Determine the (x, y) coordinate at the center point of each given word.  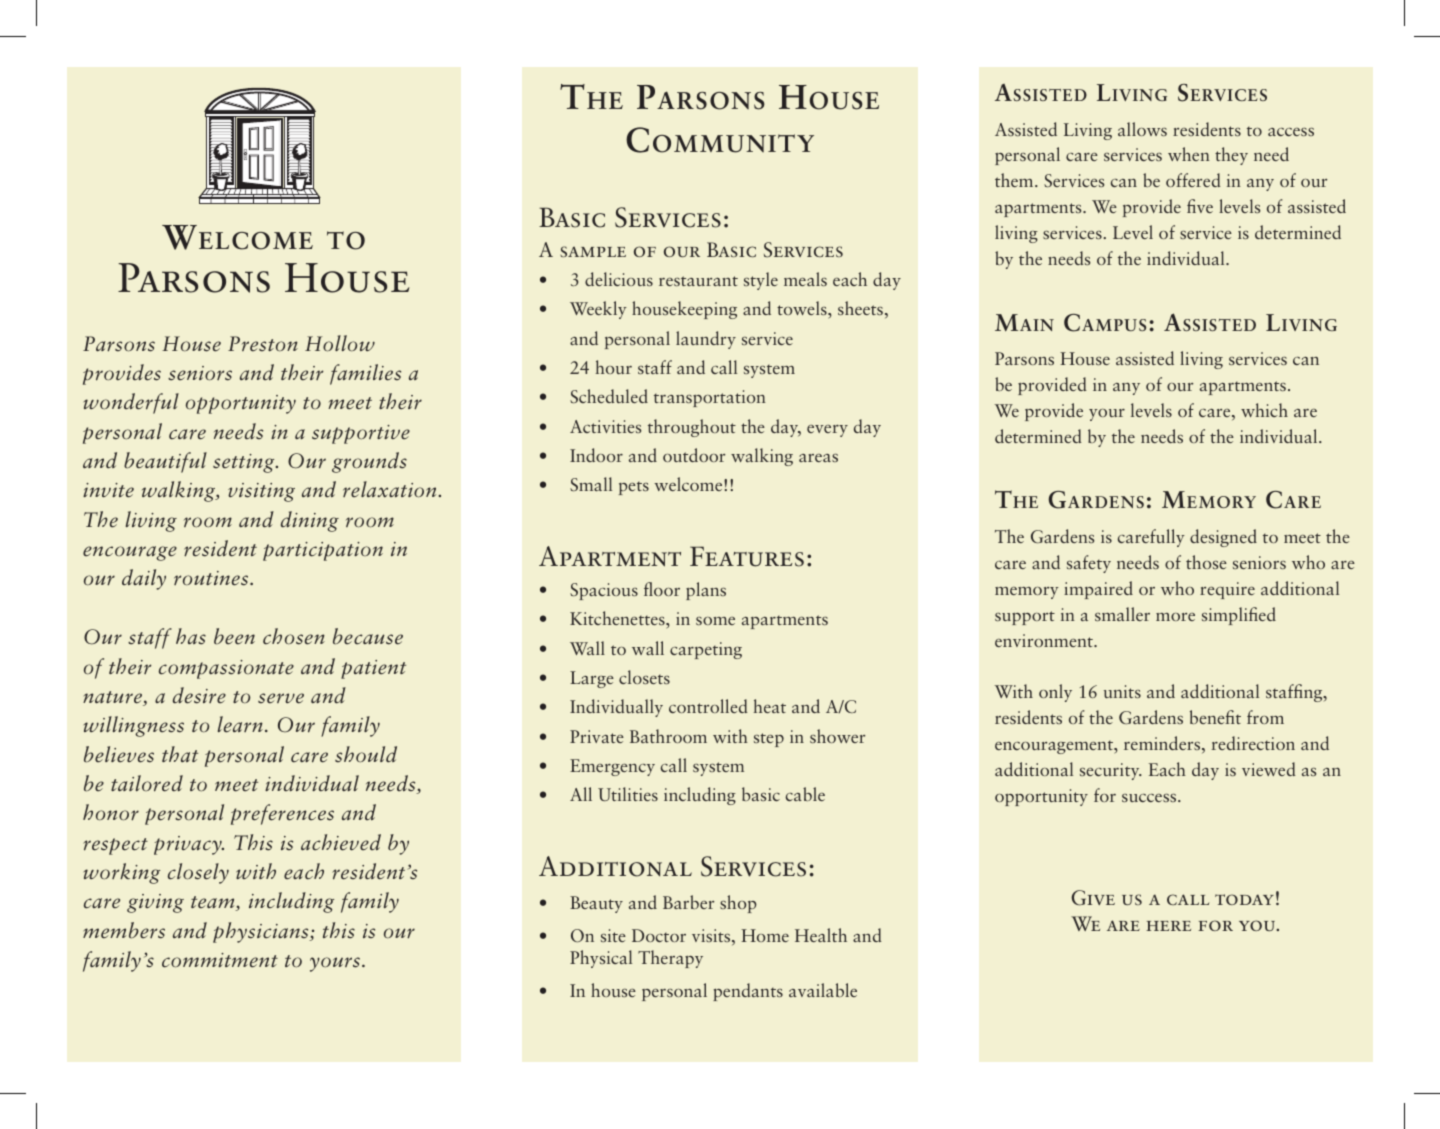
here (1168, 926)
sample (593, 251)
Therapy (670, 959)
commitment (220, 960)
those (1206, 562)
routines (212, 578)
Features (747, 556)
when (1189, 154)
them (1015, 180)
